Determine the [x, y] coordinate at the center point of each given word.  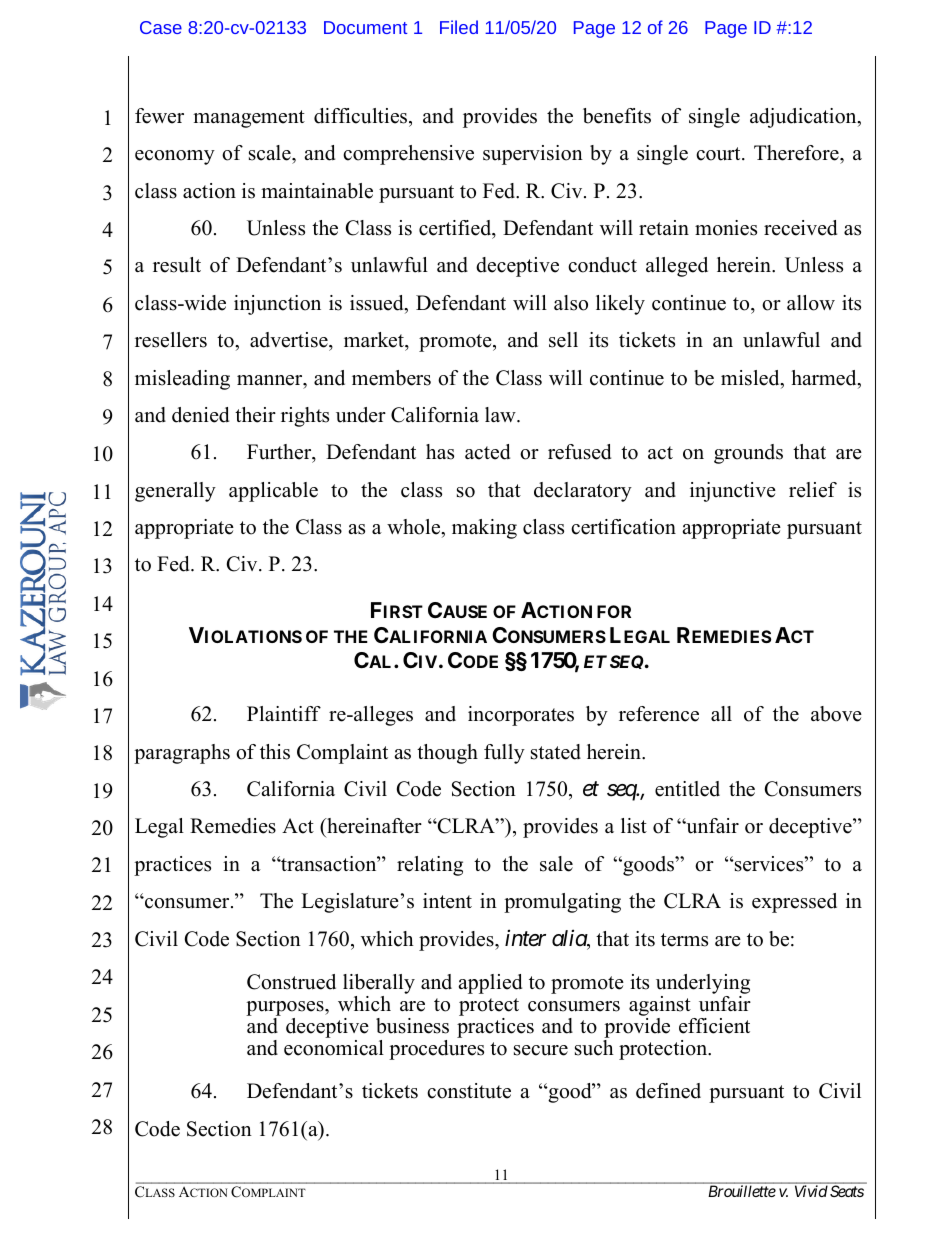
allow [811, 303]
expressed [794, 903]
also [571, 303]
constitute [469, 1091]
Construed [291, 982]
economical [334, 1046]
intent [447, 901]
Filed [459, 27]
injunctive [733, 492]
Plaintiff [284, 713]
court [719, 154]
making [484, 529]
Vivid [811, 1191]
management [249, 119]
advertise [290, 340]
